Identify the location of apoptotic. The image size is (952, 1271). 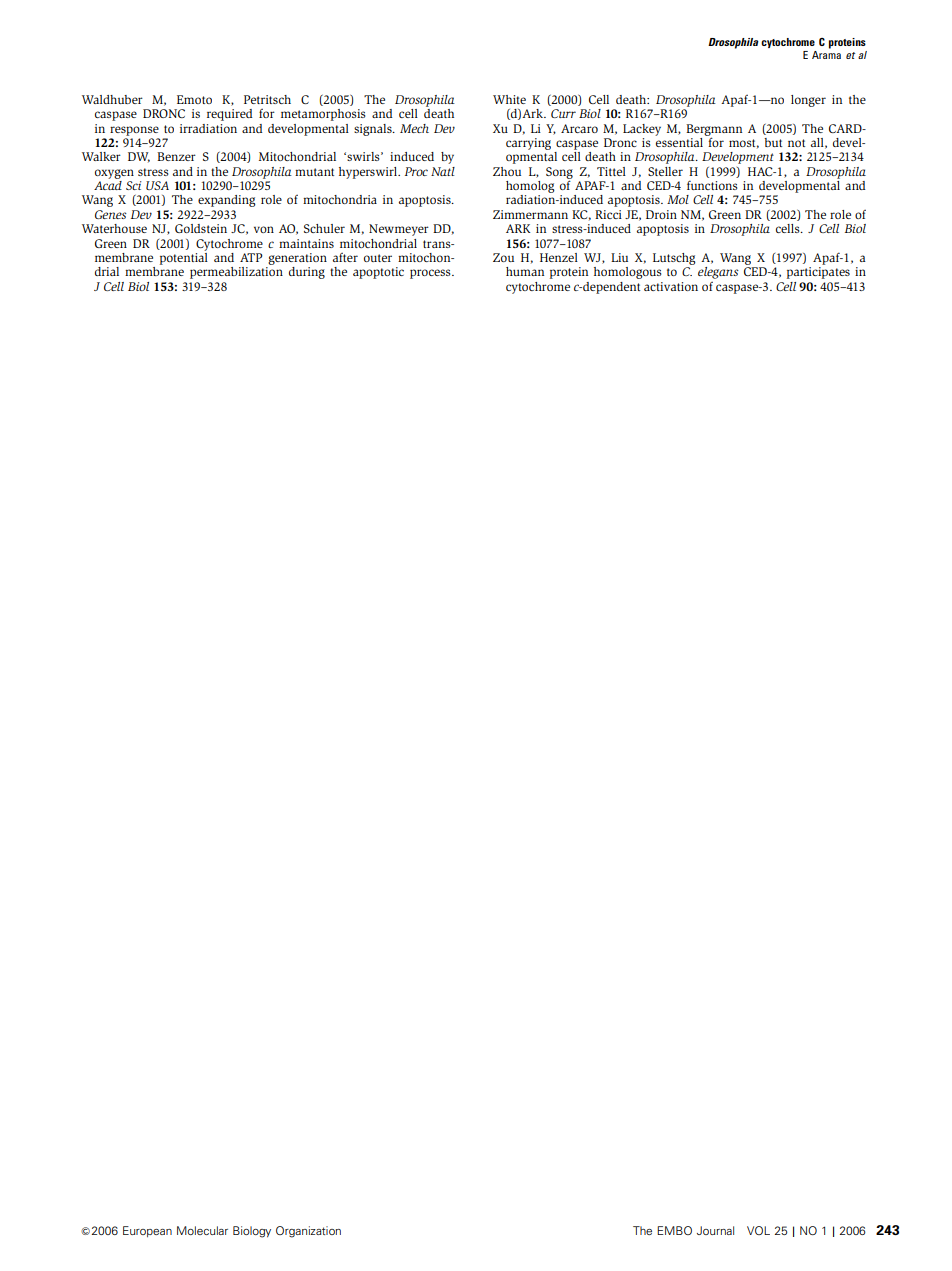
(378, 273).
